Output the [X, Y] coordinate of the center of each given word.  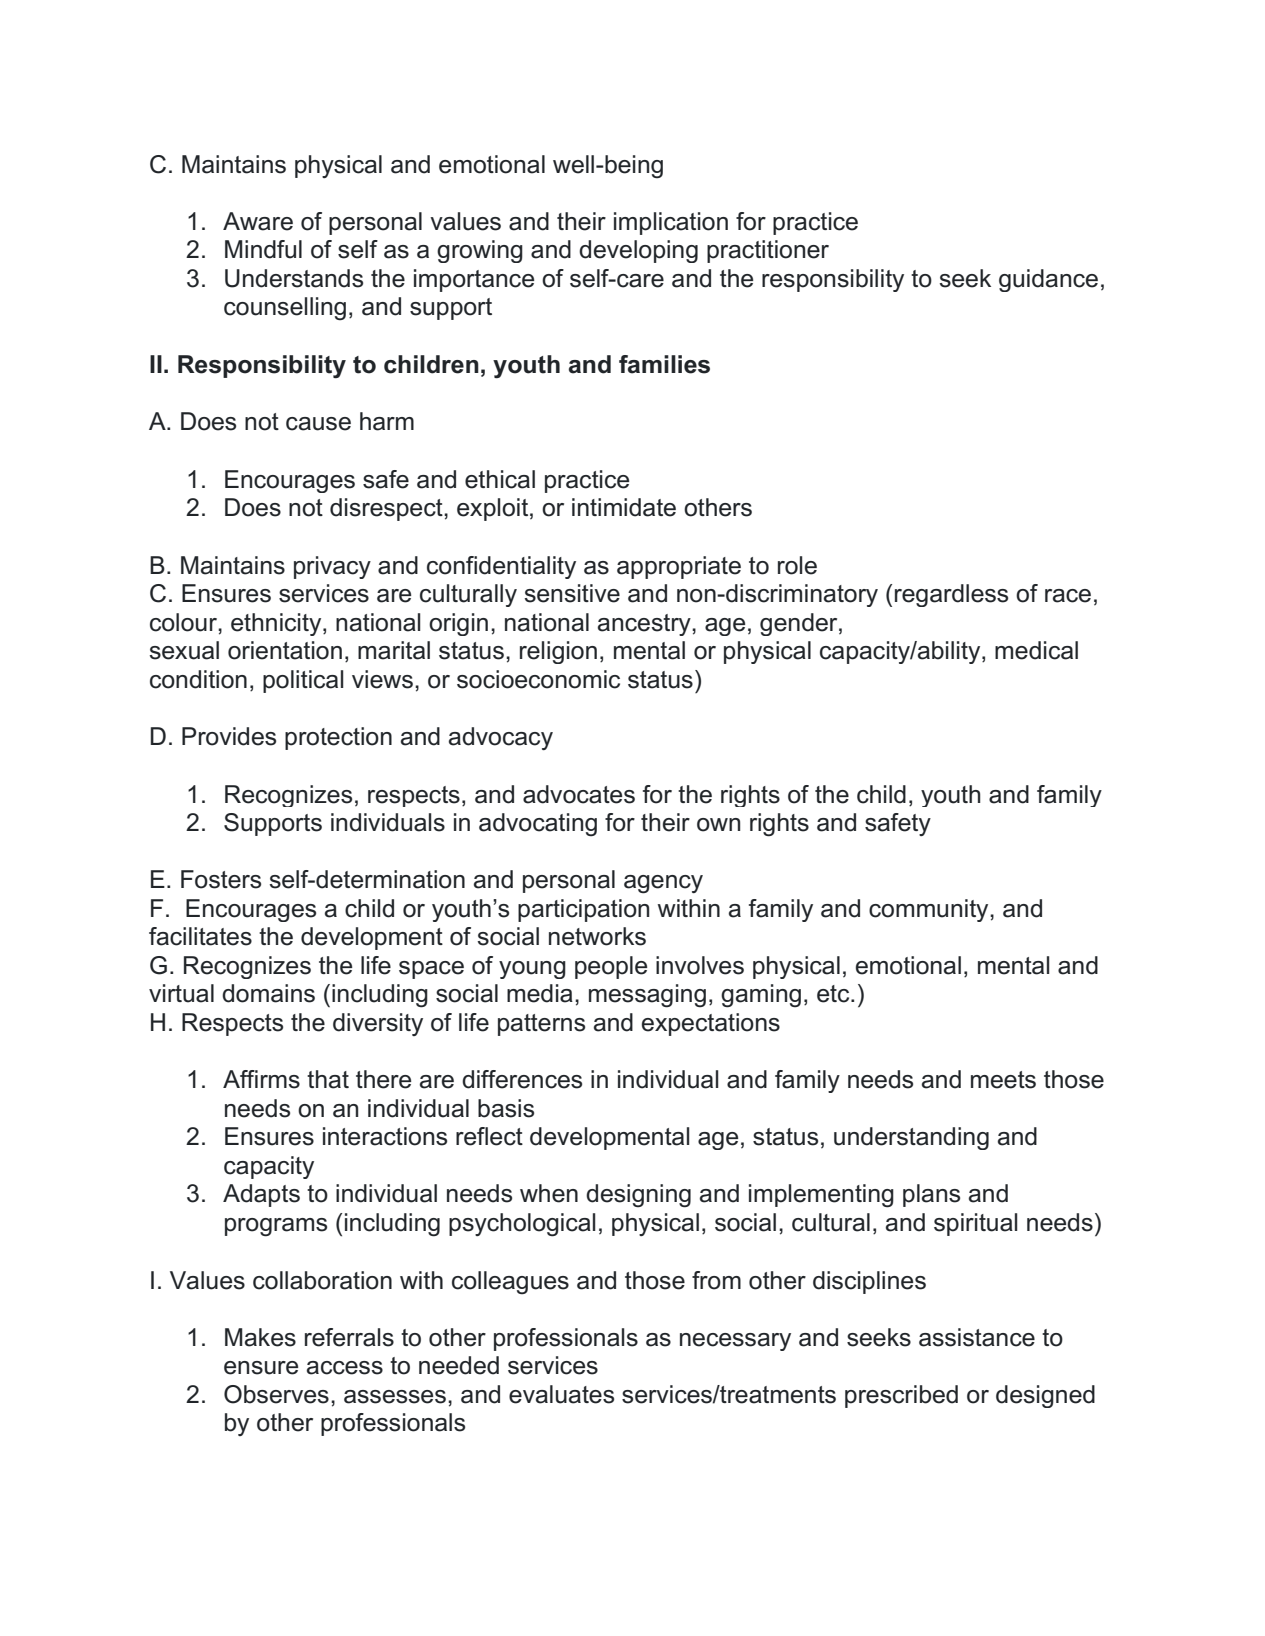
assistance [977, 1337]
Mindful [263, 249]
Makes [260, 1337]
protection [338, 738]
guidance [1048, 280]
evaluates [561, 1394]
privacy [332, 567]
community [930, 910]
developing [638, 251]
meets [1003, 1080]
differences [522, 1079]
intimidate [624, 507]
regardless [951, 595]
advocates [579, 794]
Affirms [261, 1079]
